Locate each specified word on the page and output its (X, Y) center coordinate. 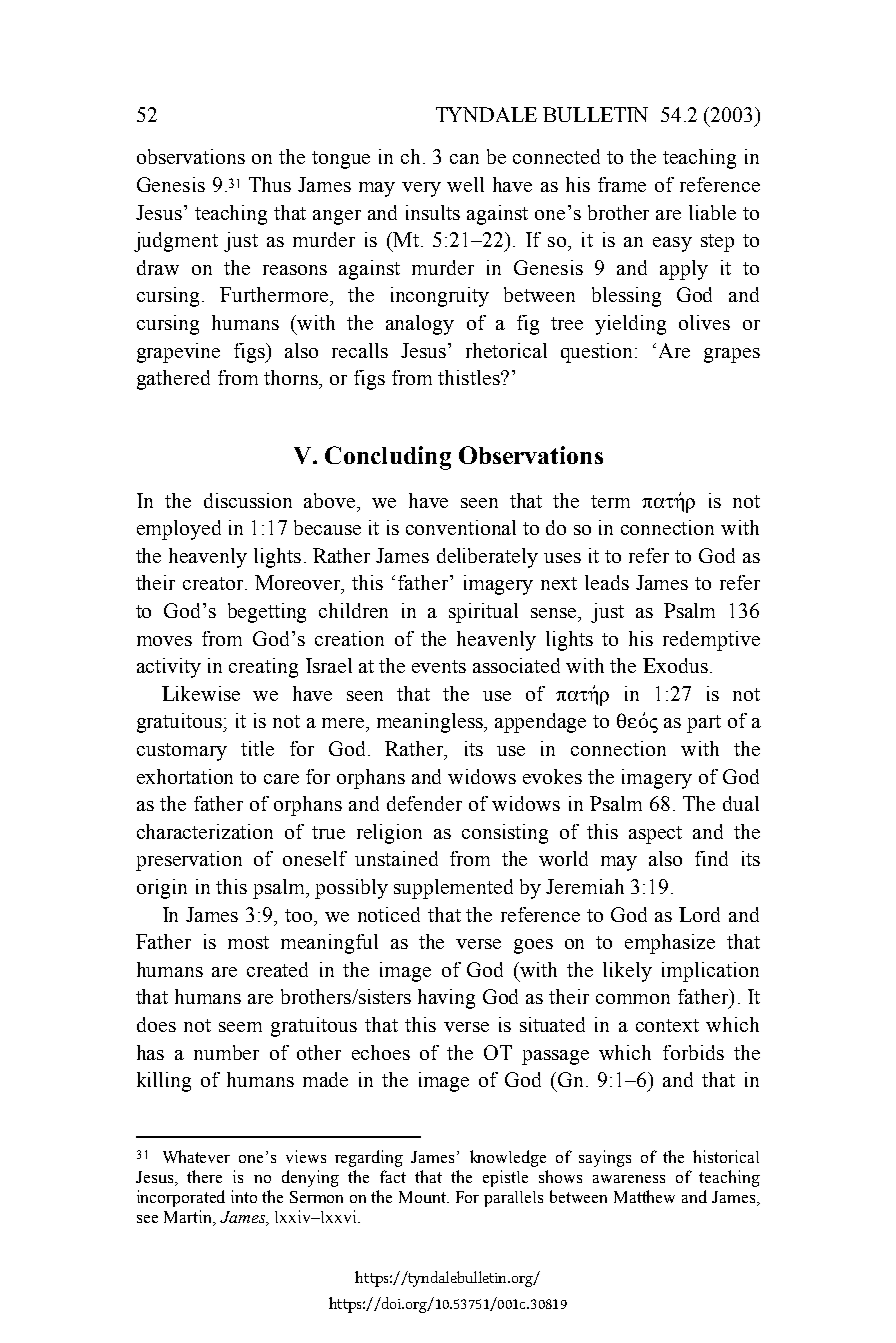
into (244, 1196)
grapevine (178, 353)
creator (214, 583)
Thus (270, 184)
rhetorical (506, 350)
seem (240, 1027)
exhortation (185, 776)
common (633, 999)
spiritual (483, 613)
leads (607, 582)
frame (622, 184)
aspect (655, 835)
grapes (732, 355)
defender (424, 803)
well (465, 184)
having (446, 999)
